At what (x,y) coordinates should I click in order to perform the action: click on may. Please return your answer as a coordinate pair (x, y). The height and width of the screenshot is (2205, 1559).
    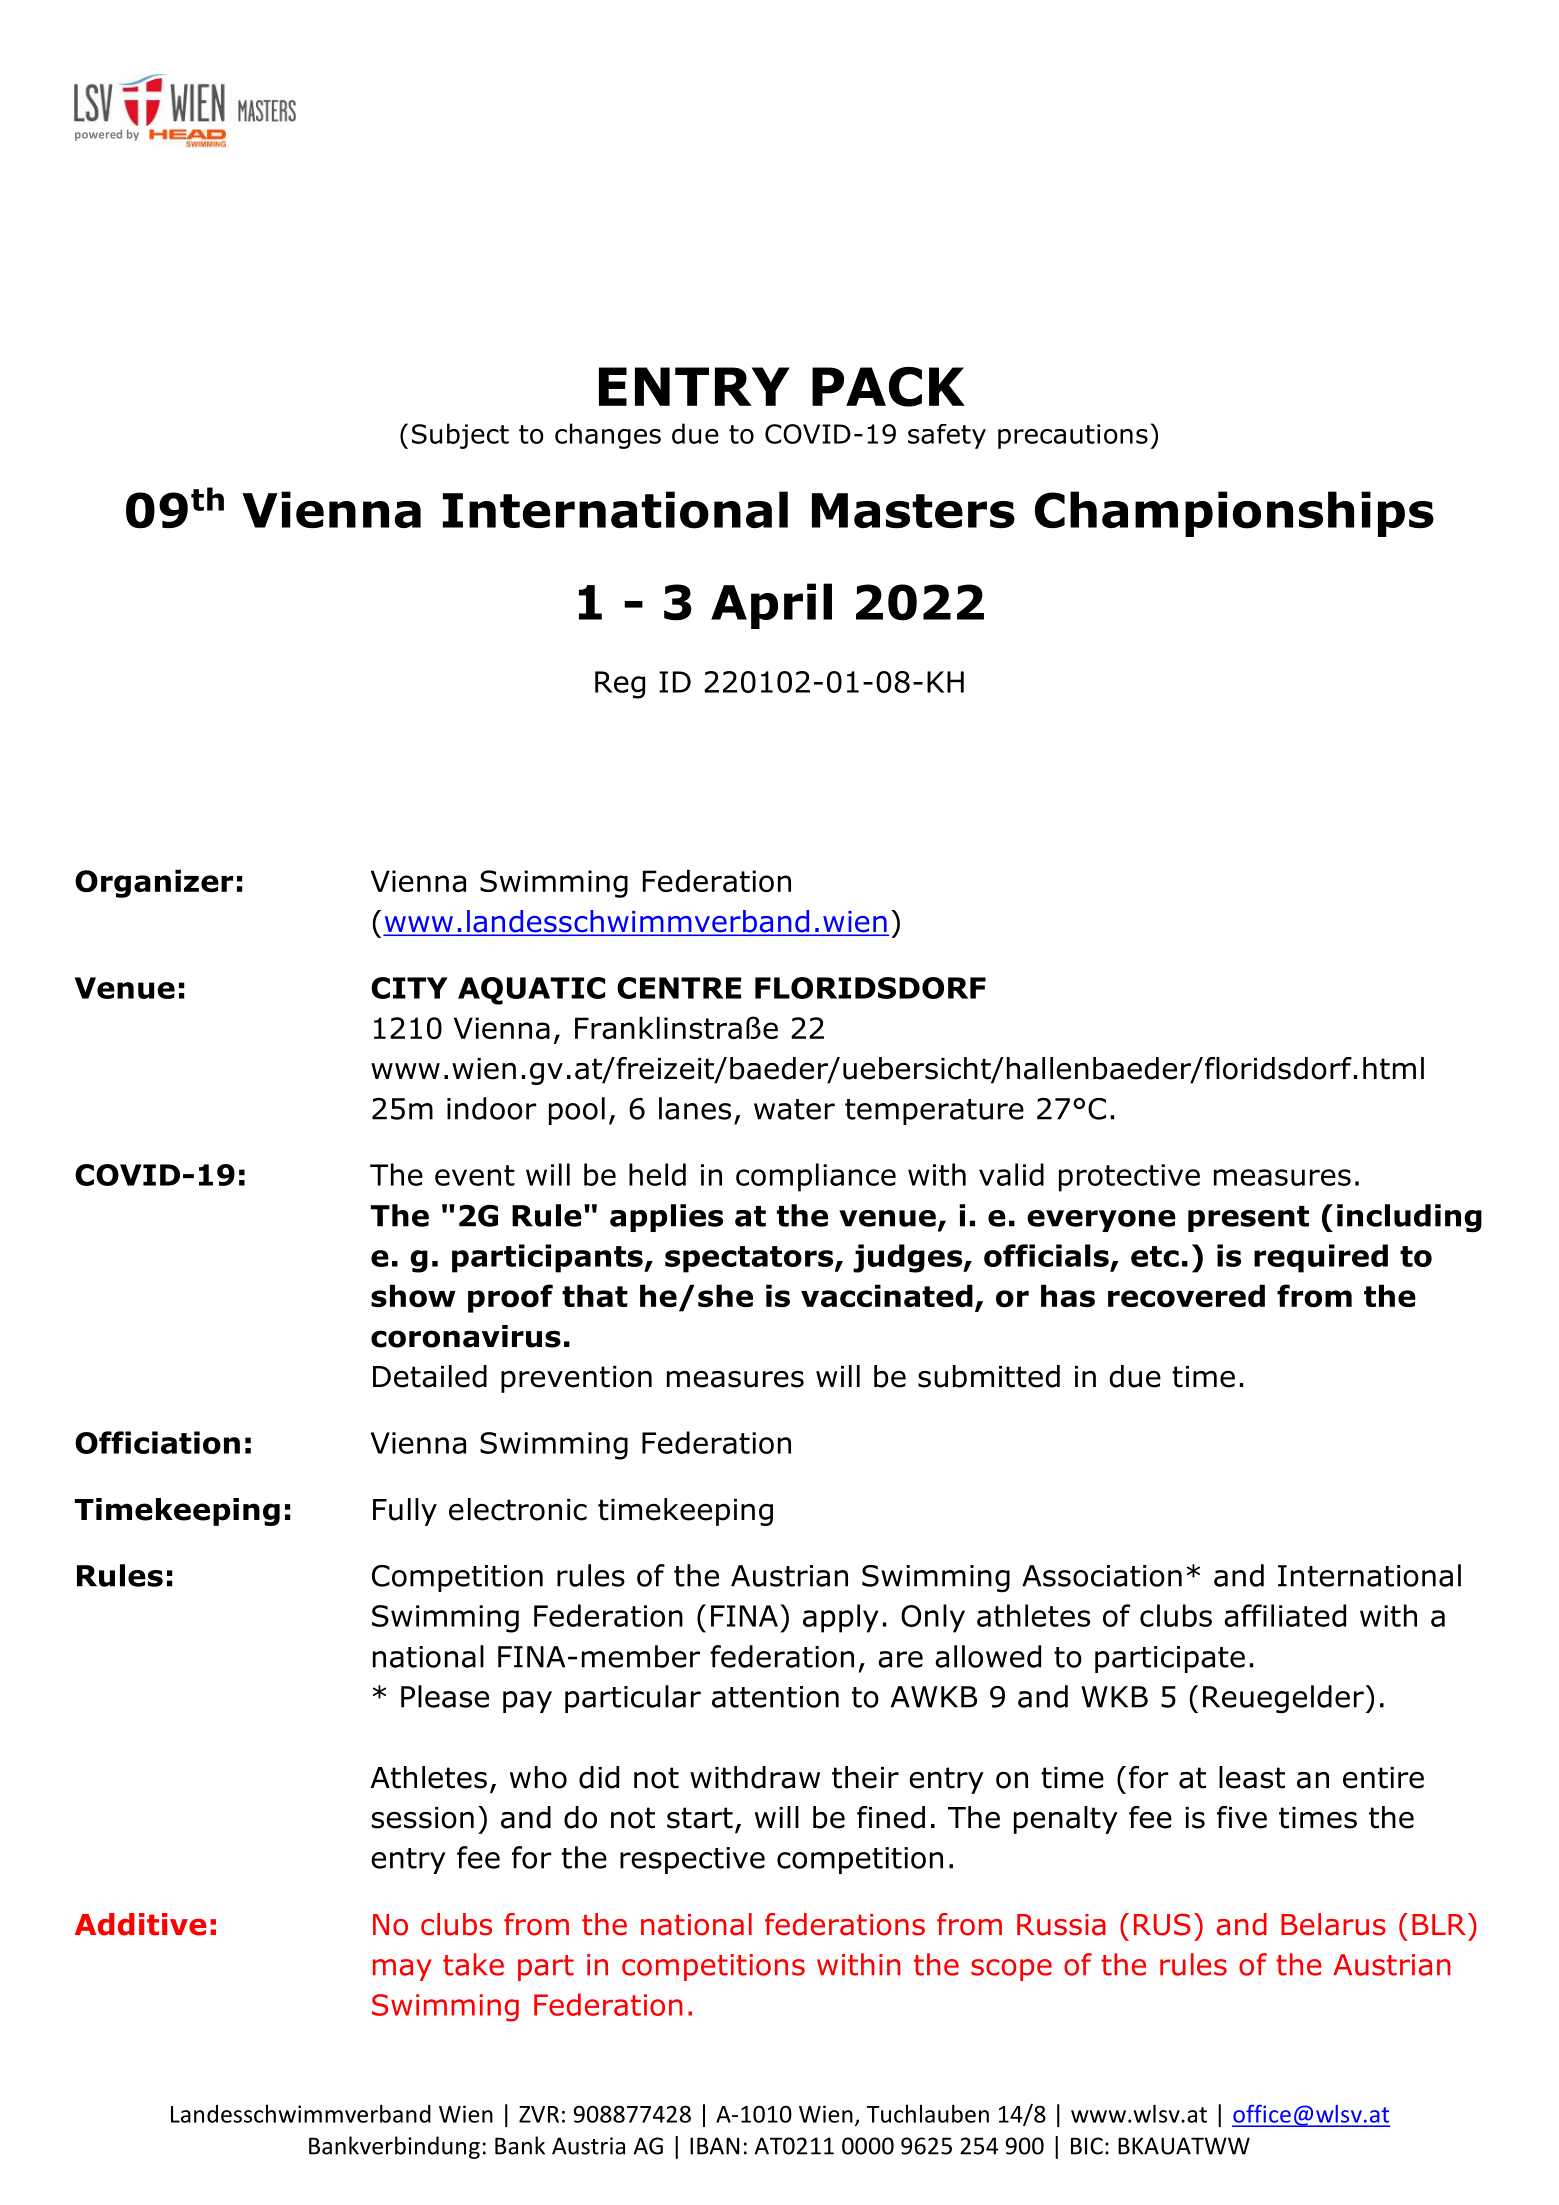
    Looking at the image, I should click on (402, 1970).
